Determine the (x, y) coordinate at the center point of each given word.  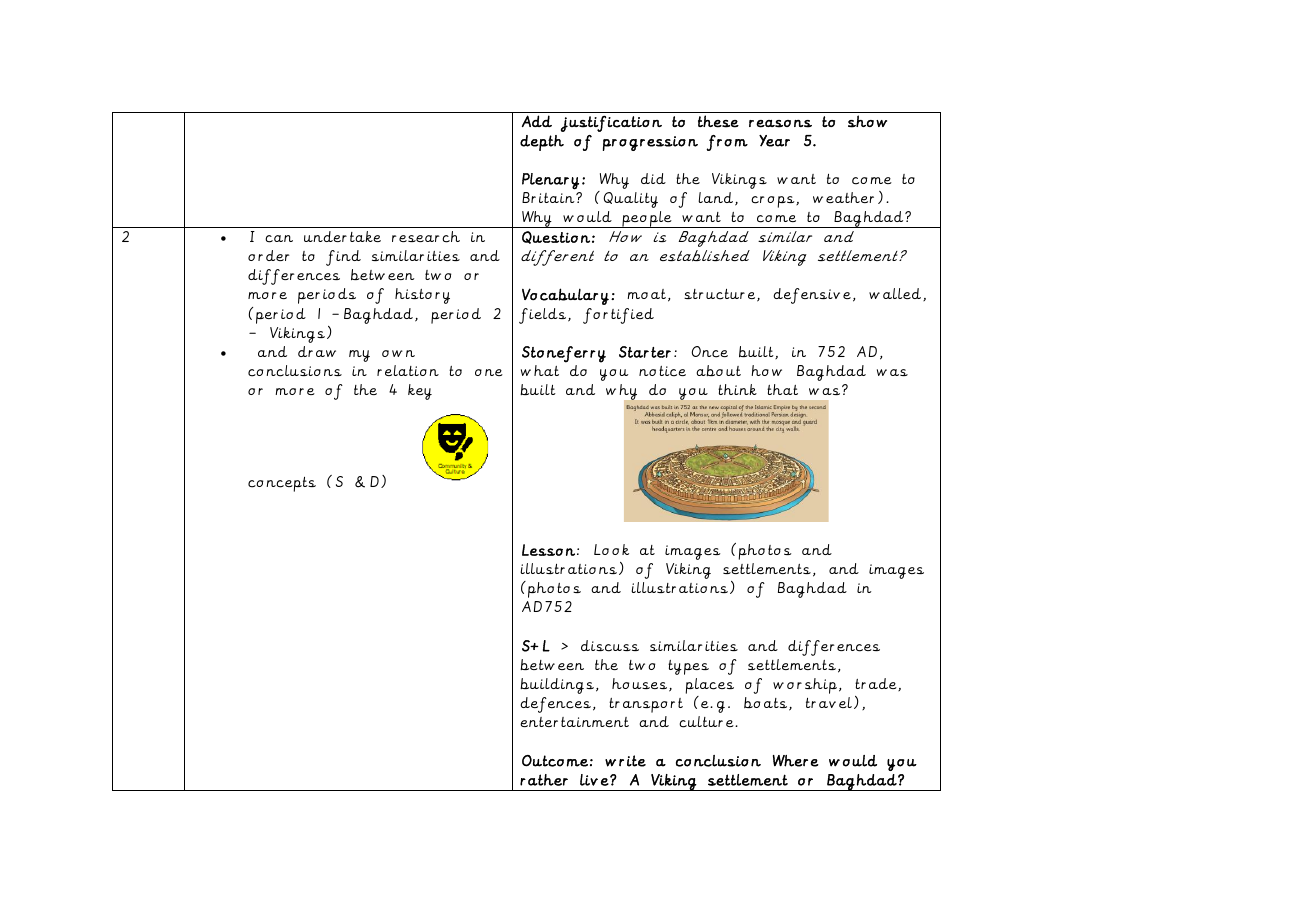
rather (544, 780)
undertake (342, 236)
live (595, 780)
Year (774, 141)
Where (796, 761)
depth (542, 143)
